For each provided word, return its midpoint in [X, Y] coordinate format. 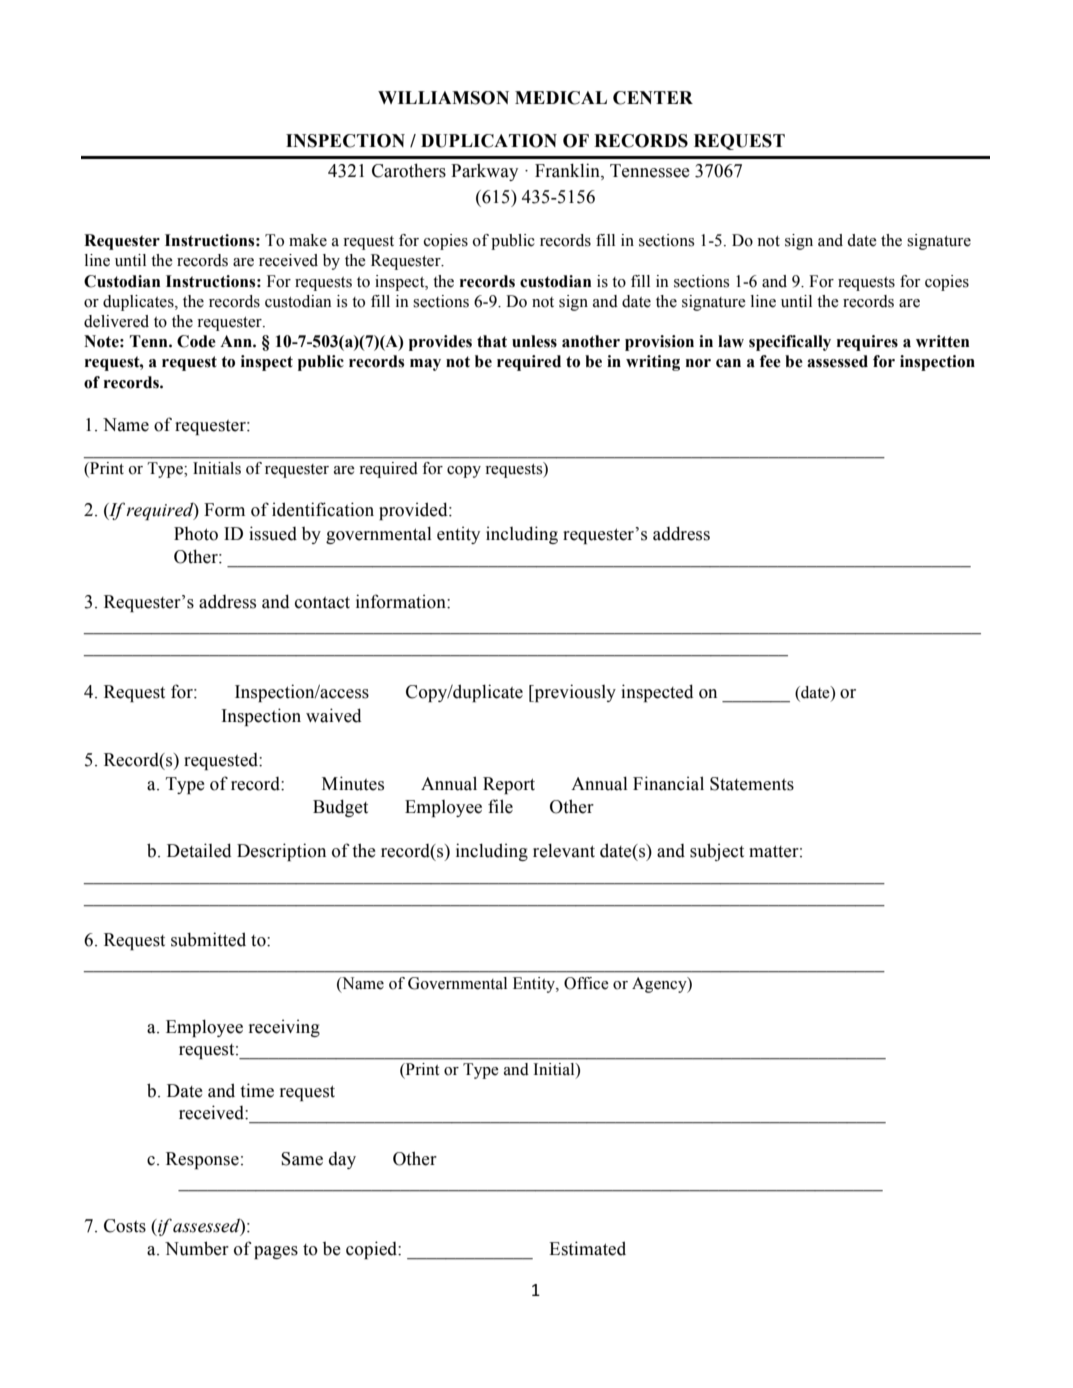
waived [334, 715]
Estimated [587, 1248]
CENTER [653, 98]
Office [586, 983]
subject [717, 852]
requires [867, 343]
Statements [752, 784]
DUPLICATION [489, 141]
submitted [208, 939]
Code [196, 341]
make [308, 240]
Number [197, 1248]
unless [534, 341]
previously [574, 693]
